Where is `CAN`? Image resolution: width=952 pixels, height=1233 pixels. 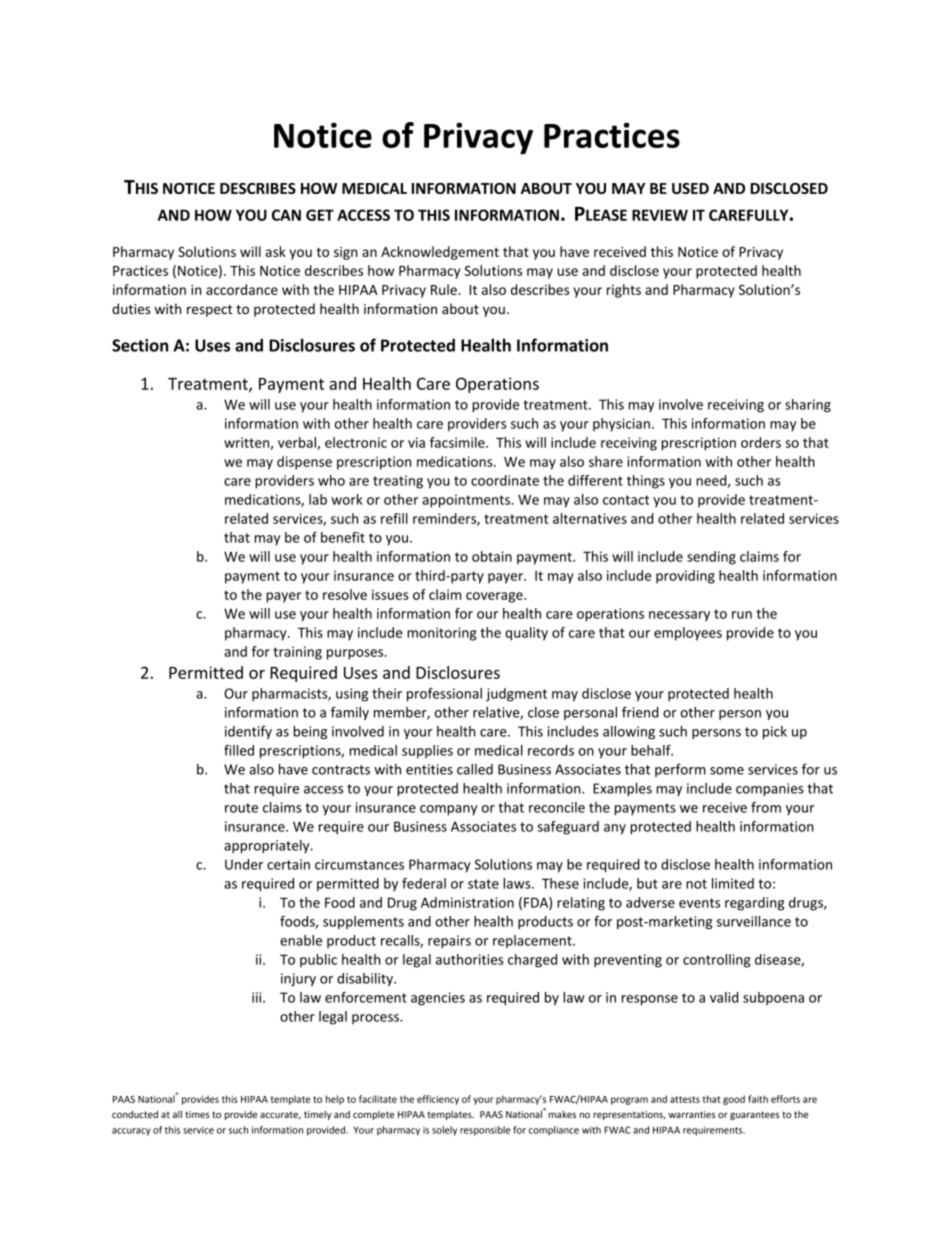 CAN is located at coordinates (286, 215).
